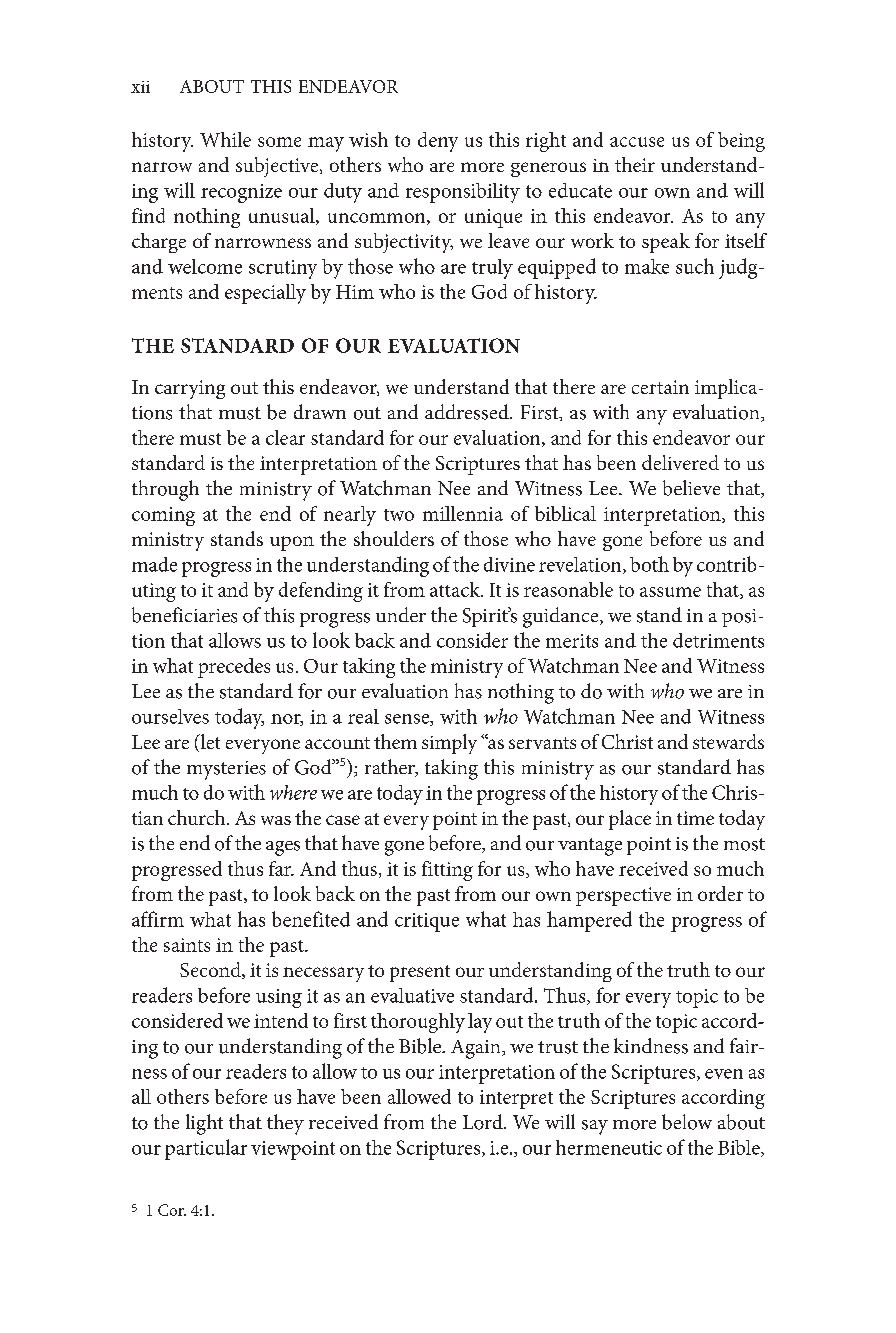 This document has width=896, height=1333. I want to click on light, so click(204, 1124).
